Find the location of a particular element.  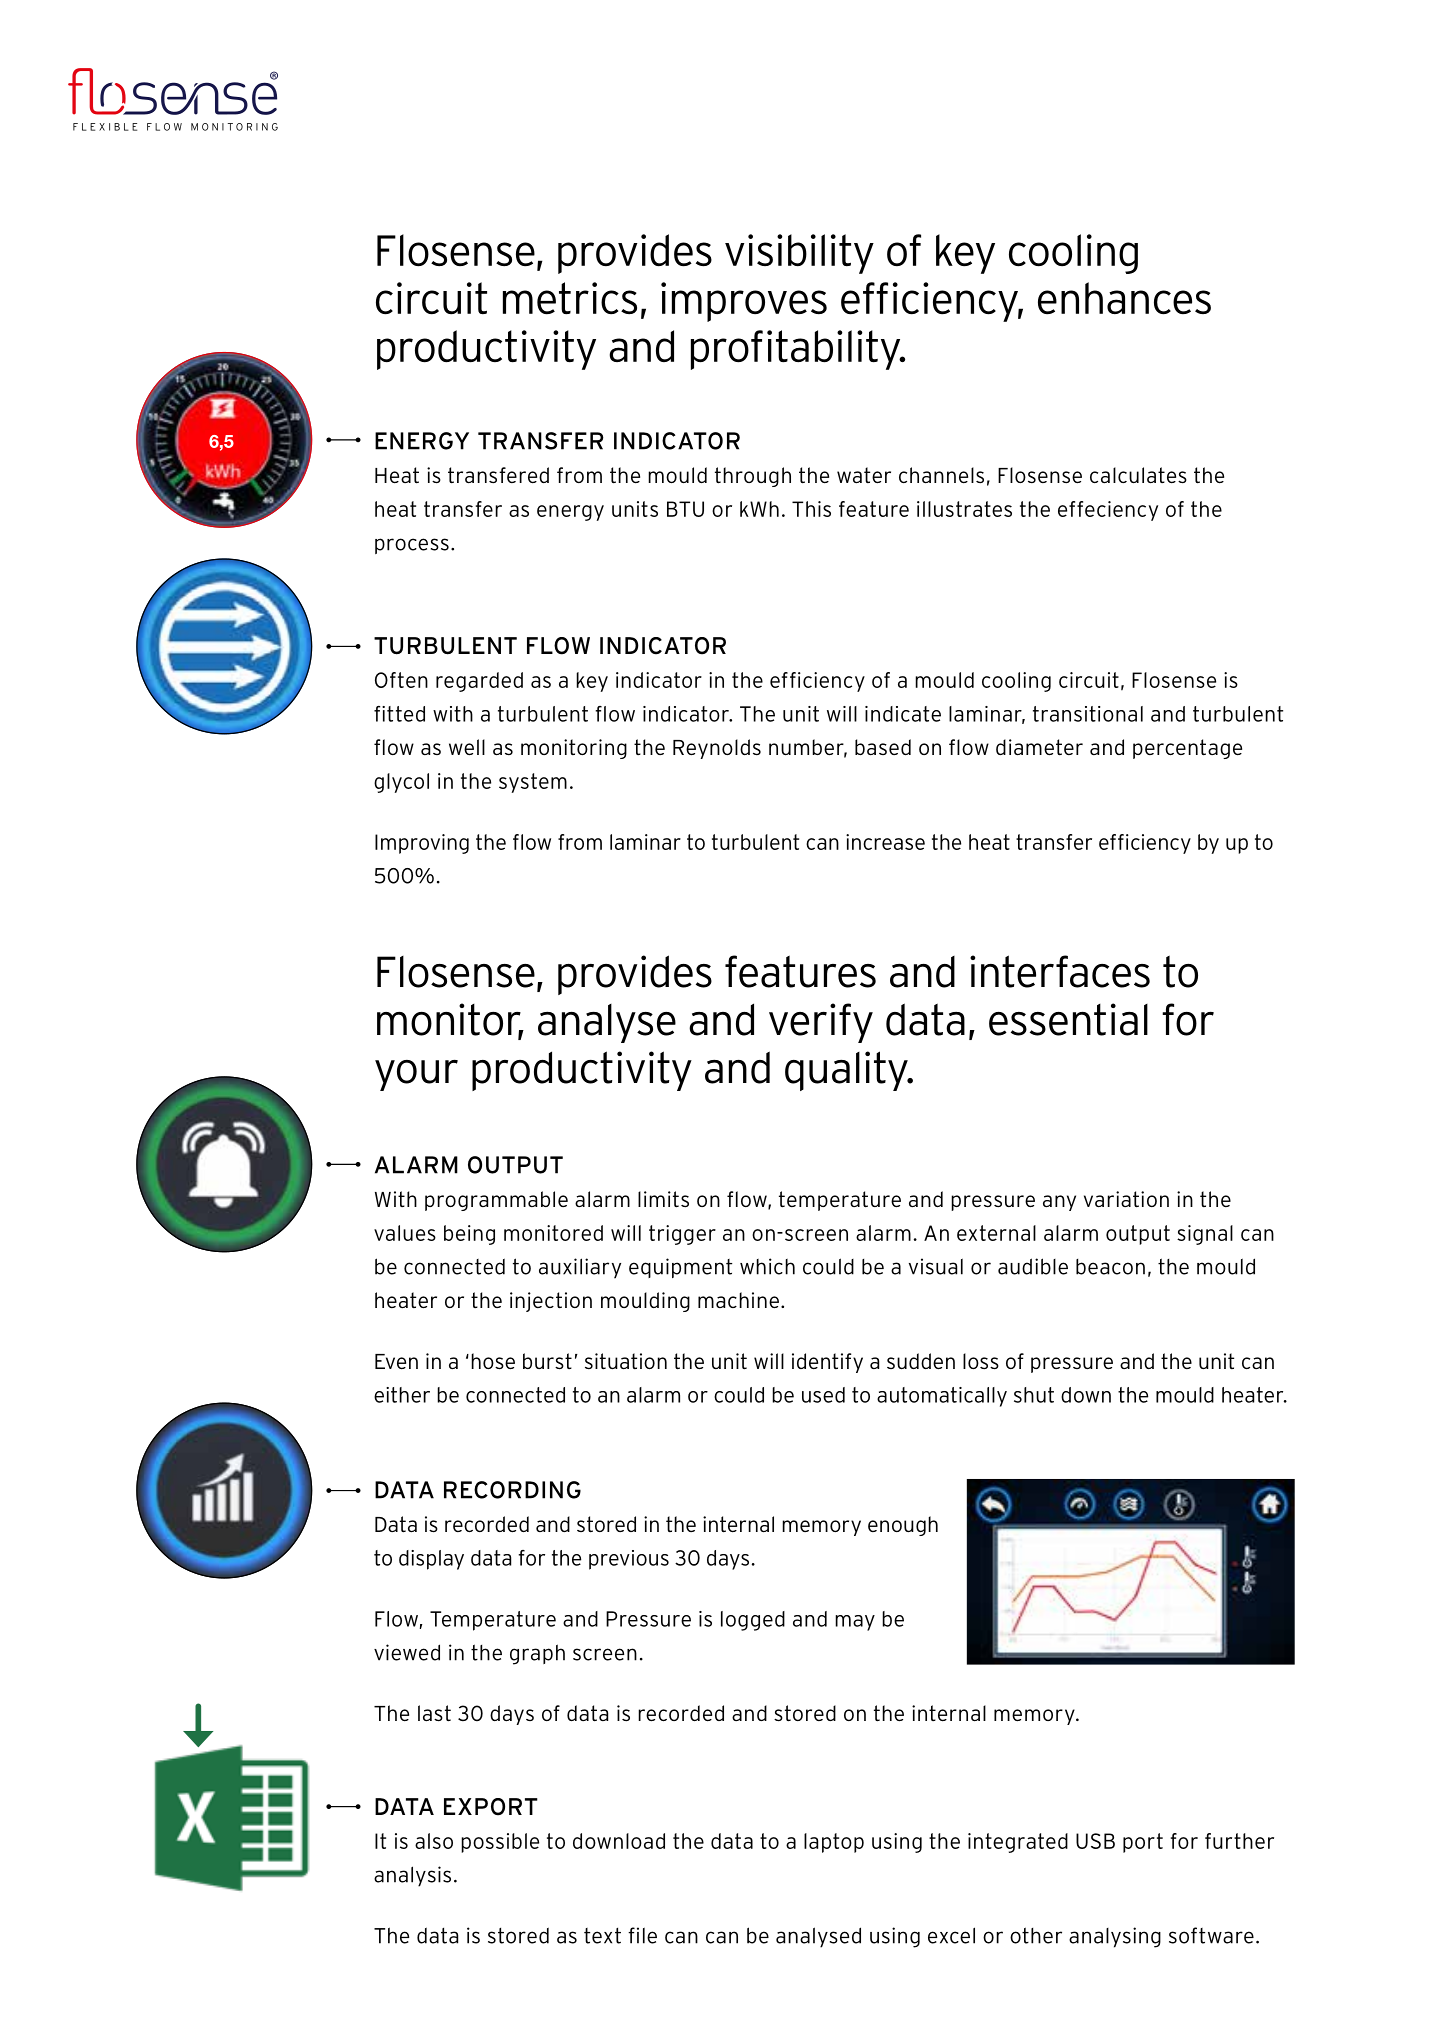

BTU is located at coordinates (685, 509).
